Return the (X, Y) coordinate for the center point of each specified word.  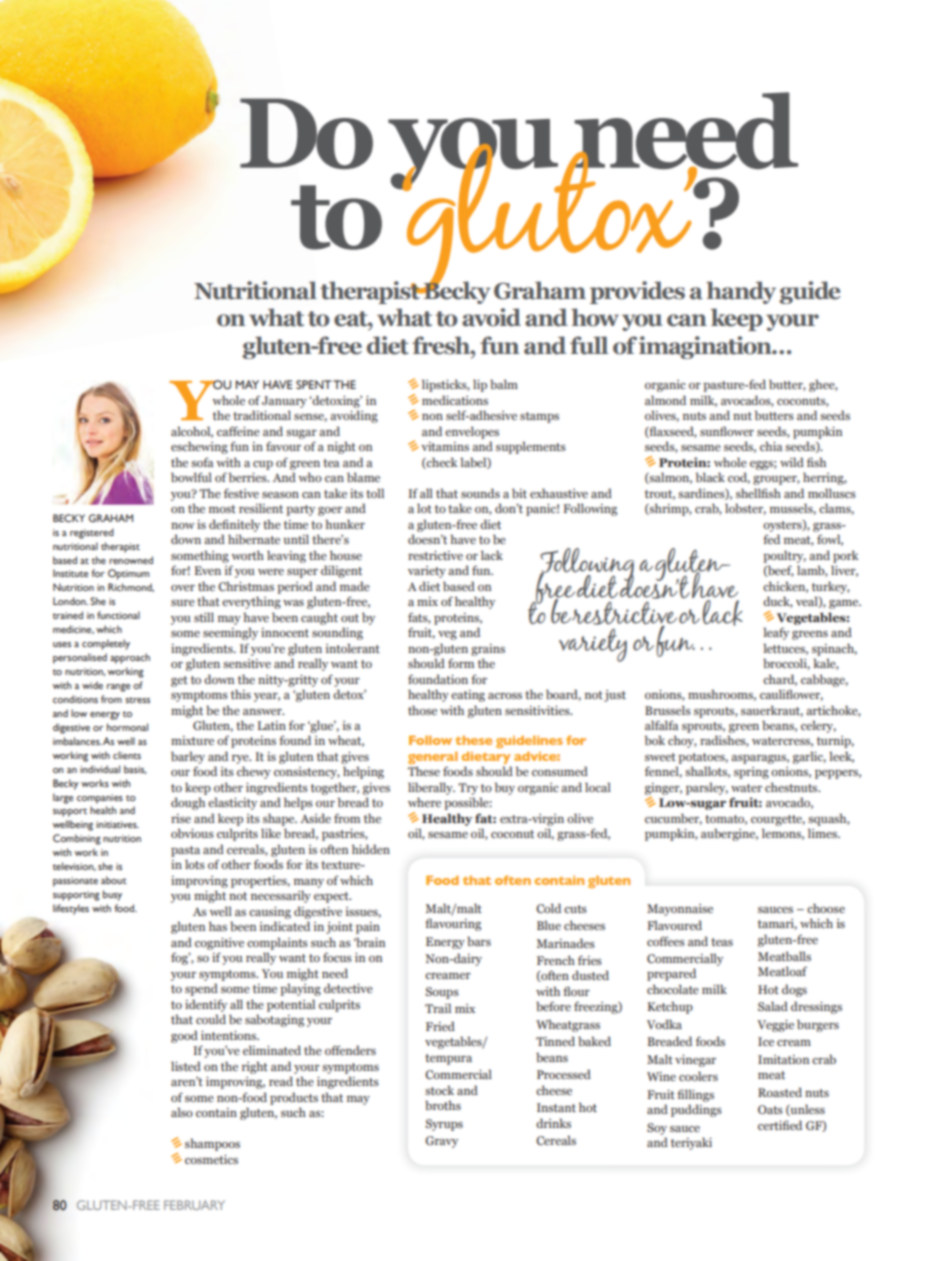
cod (739, 478)
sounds (480, 493)
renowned (131, 560)
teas (722, 942)
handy (741, 292)
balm (504, 384)
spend (201, 989)
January (284, 402)
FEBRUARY (194, 1205)
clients (127, 755)
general (433, 759)
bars (479, 941)
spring (751, 773)
